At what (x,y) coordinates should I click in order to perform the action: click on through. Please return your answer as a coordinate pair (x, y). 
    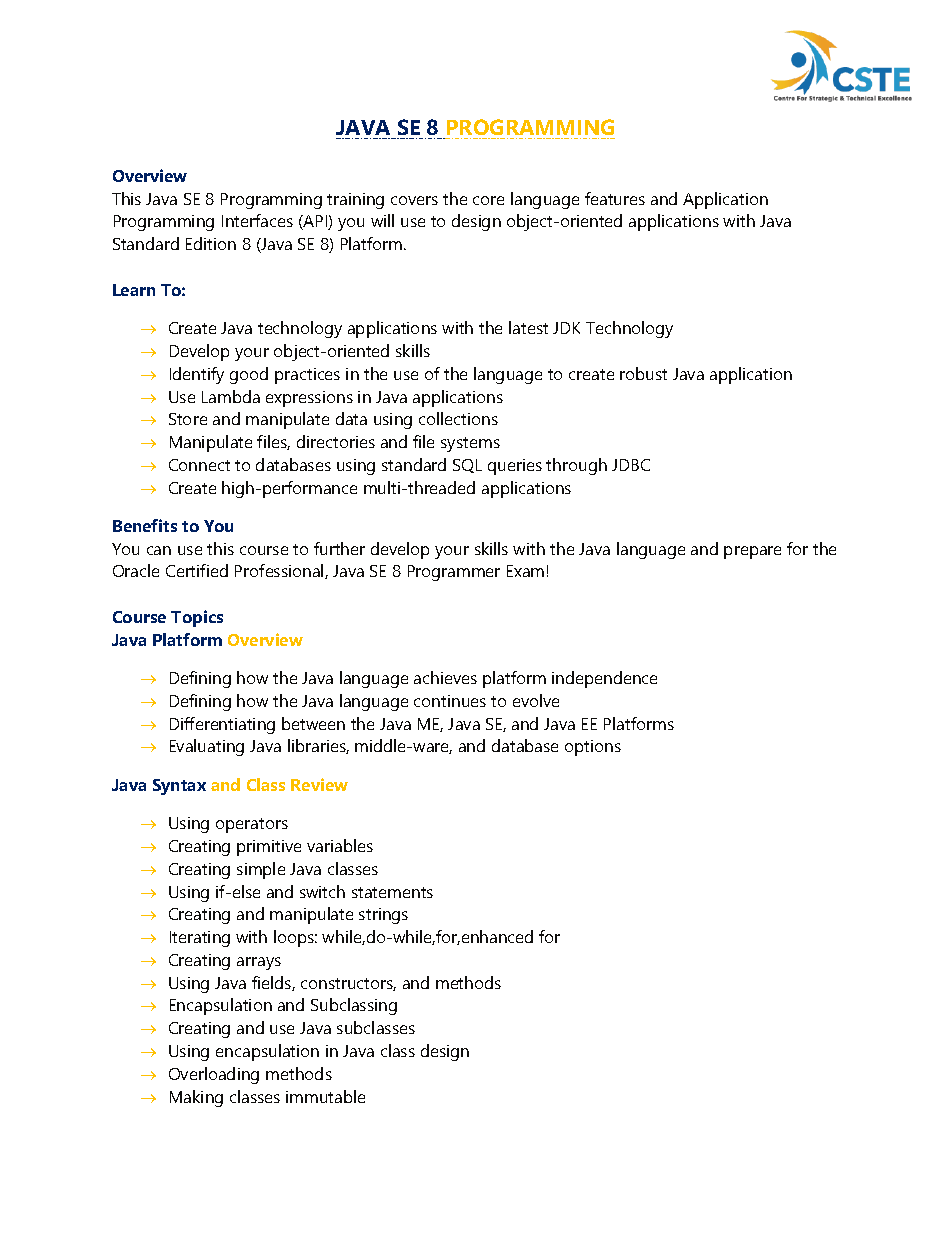
    Looking at the image, I should click on (576, 466).
